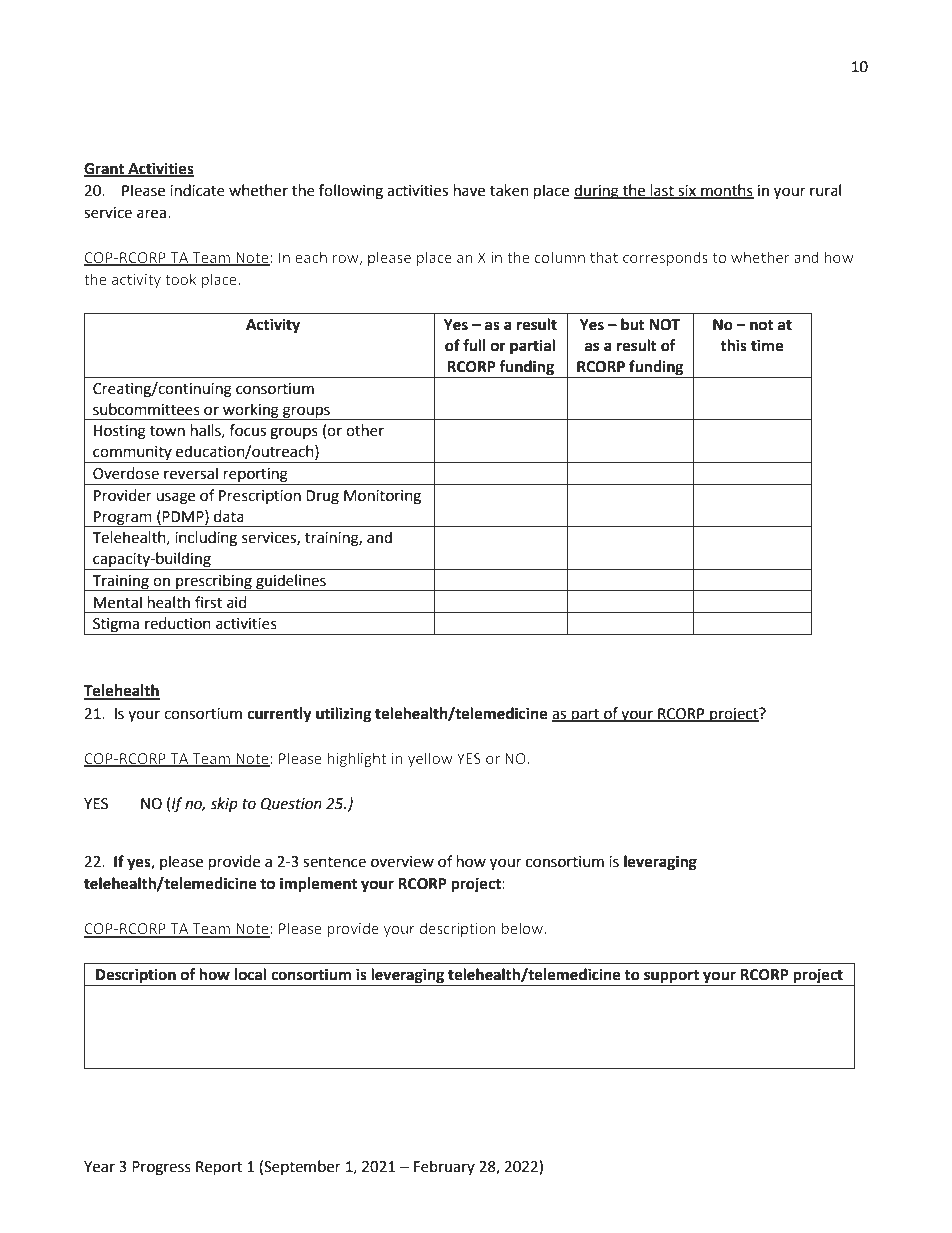  Describe the element at coordinates (726, 191) in the page. I see `months` at that location.
